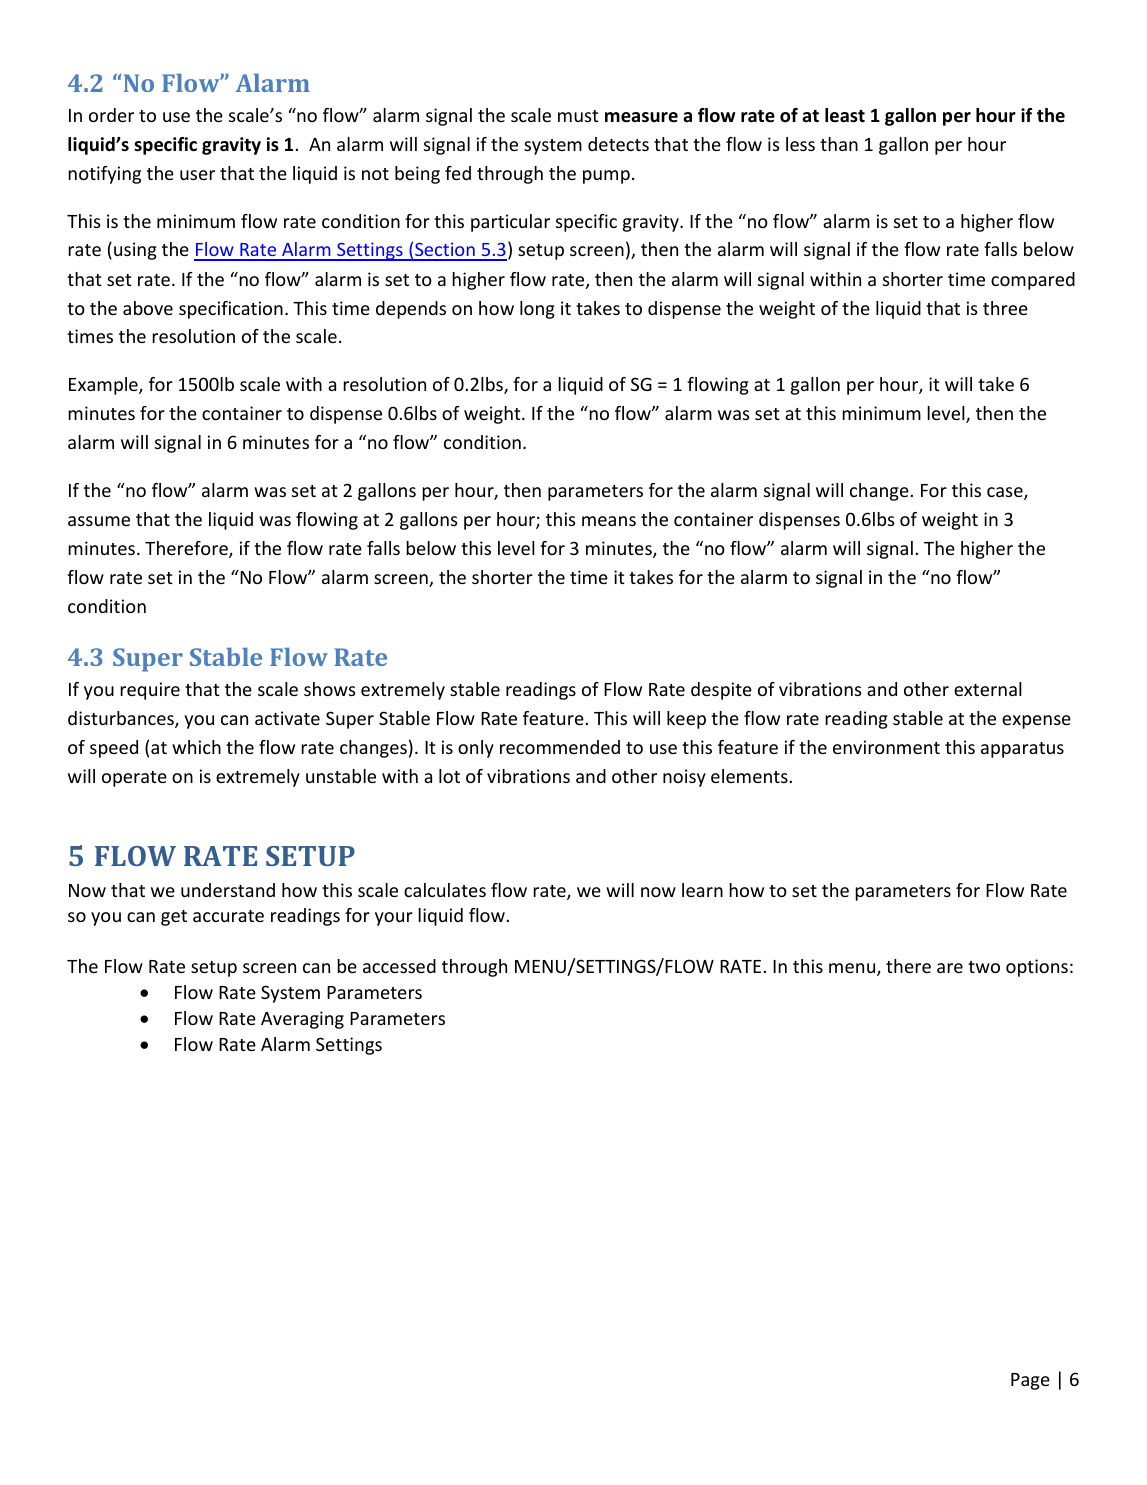  What do you see at coordinates (560, 747) in the page?
I see `recommended` at bounding box center [560, 747].
